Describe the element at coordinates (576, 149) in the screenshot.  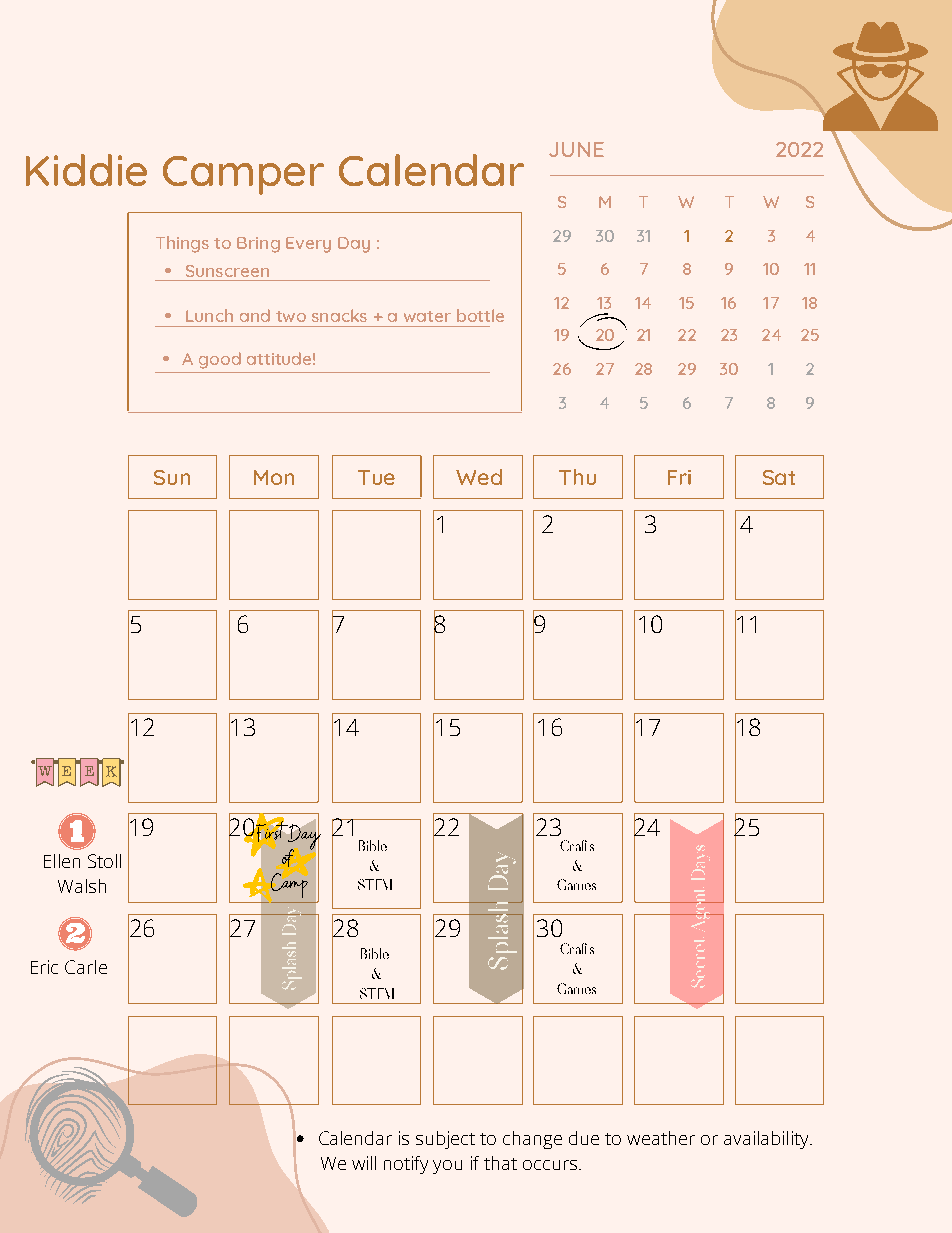
I see `JUNE` at that location.
